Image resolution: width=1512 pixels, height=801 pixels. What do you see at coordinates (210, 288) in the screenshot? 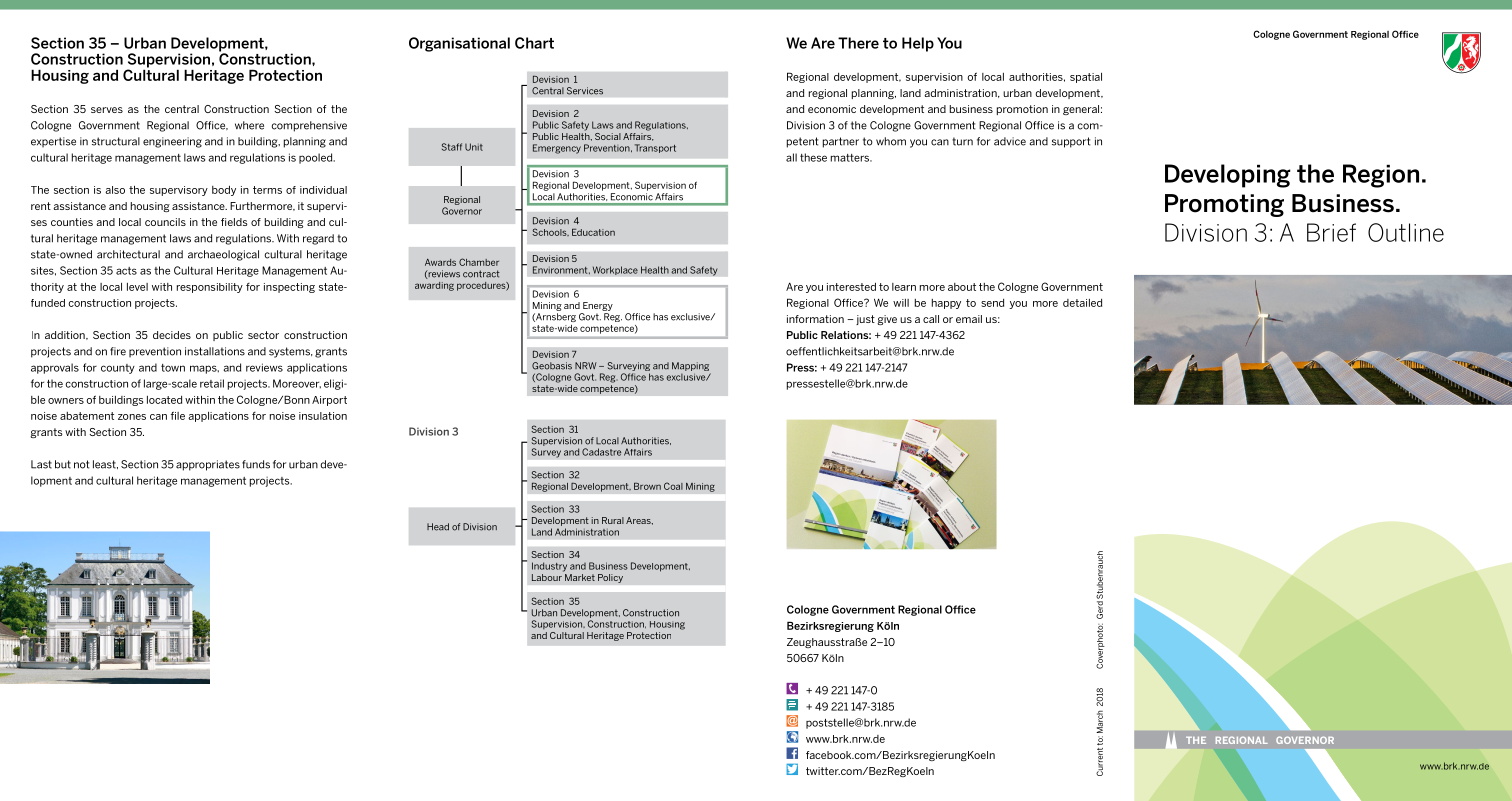
I see `responsibility` at bounding box center [210, 288].
